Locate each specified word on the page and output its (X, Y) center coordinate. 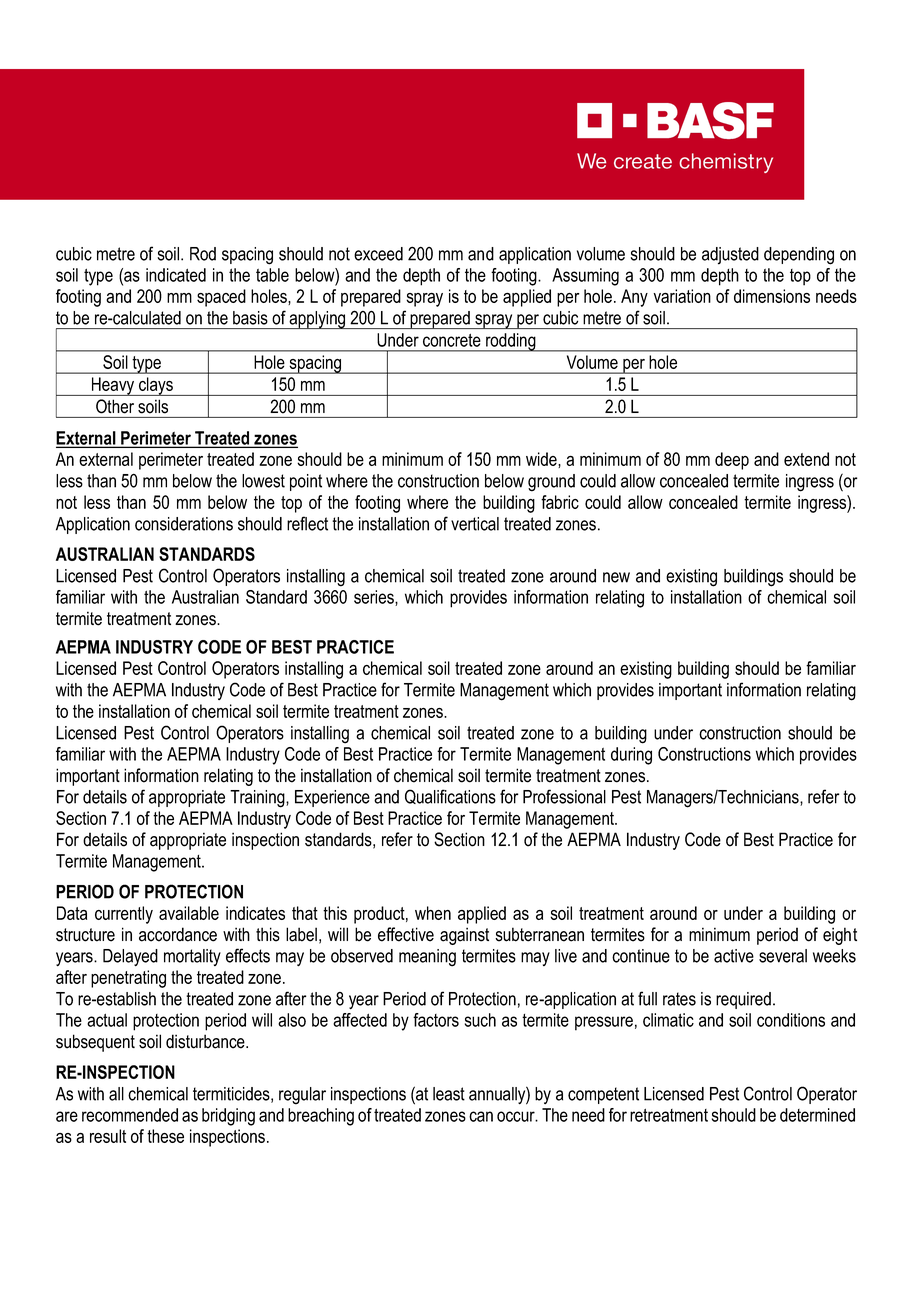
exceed (378, 254)
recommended (130, 1115)
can (481, 1116)
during (631, 756)
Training (258, 799)
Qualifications (450, 796)
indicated (176, 275)
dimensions (772, 296)
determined (817, 1115)
